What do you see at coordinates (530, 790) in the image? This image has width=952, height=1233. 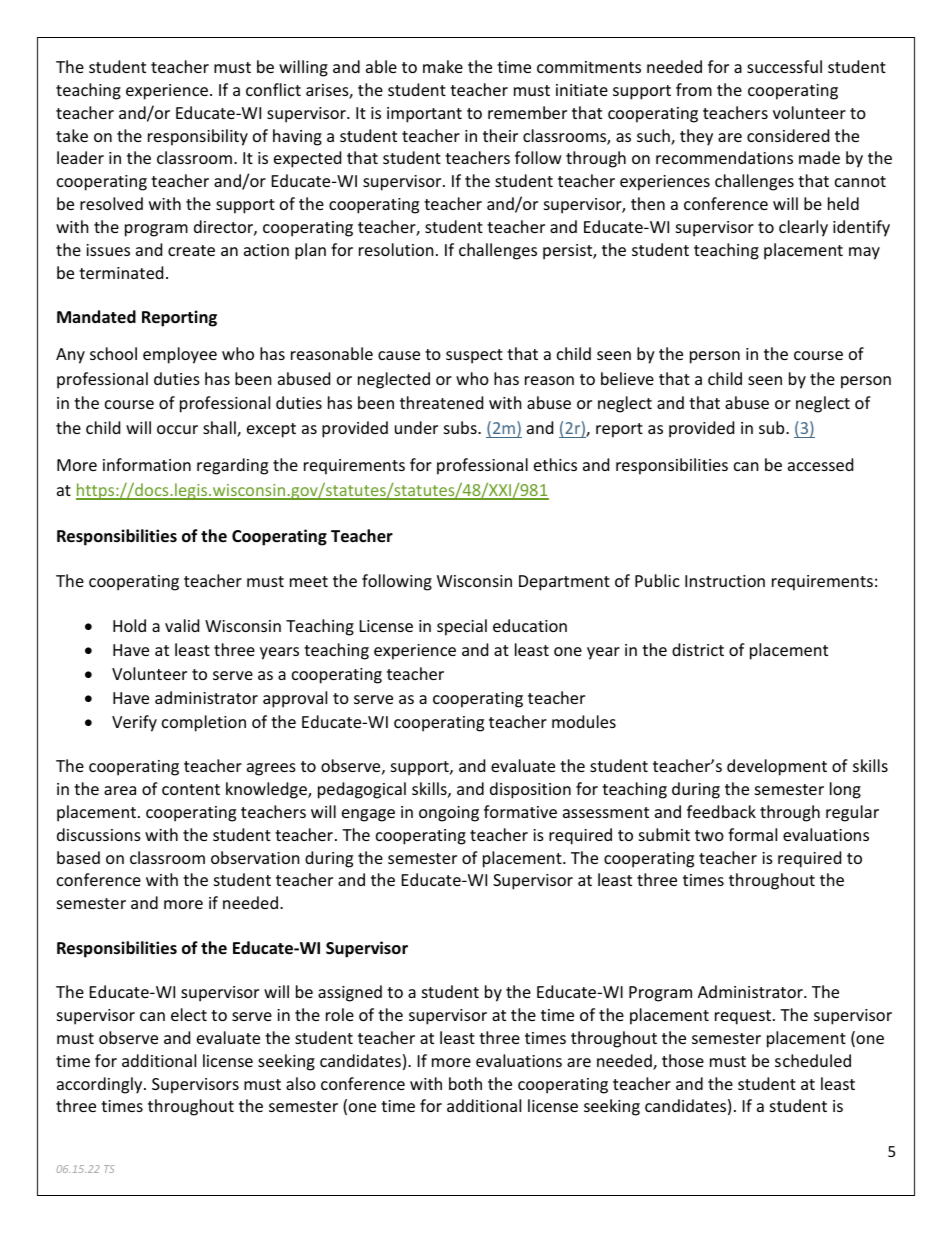 I see `disposition` at bounding box center [530, 790].
